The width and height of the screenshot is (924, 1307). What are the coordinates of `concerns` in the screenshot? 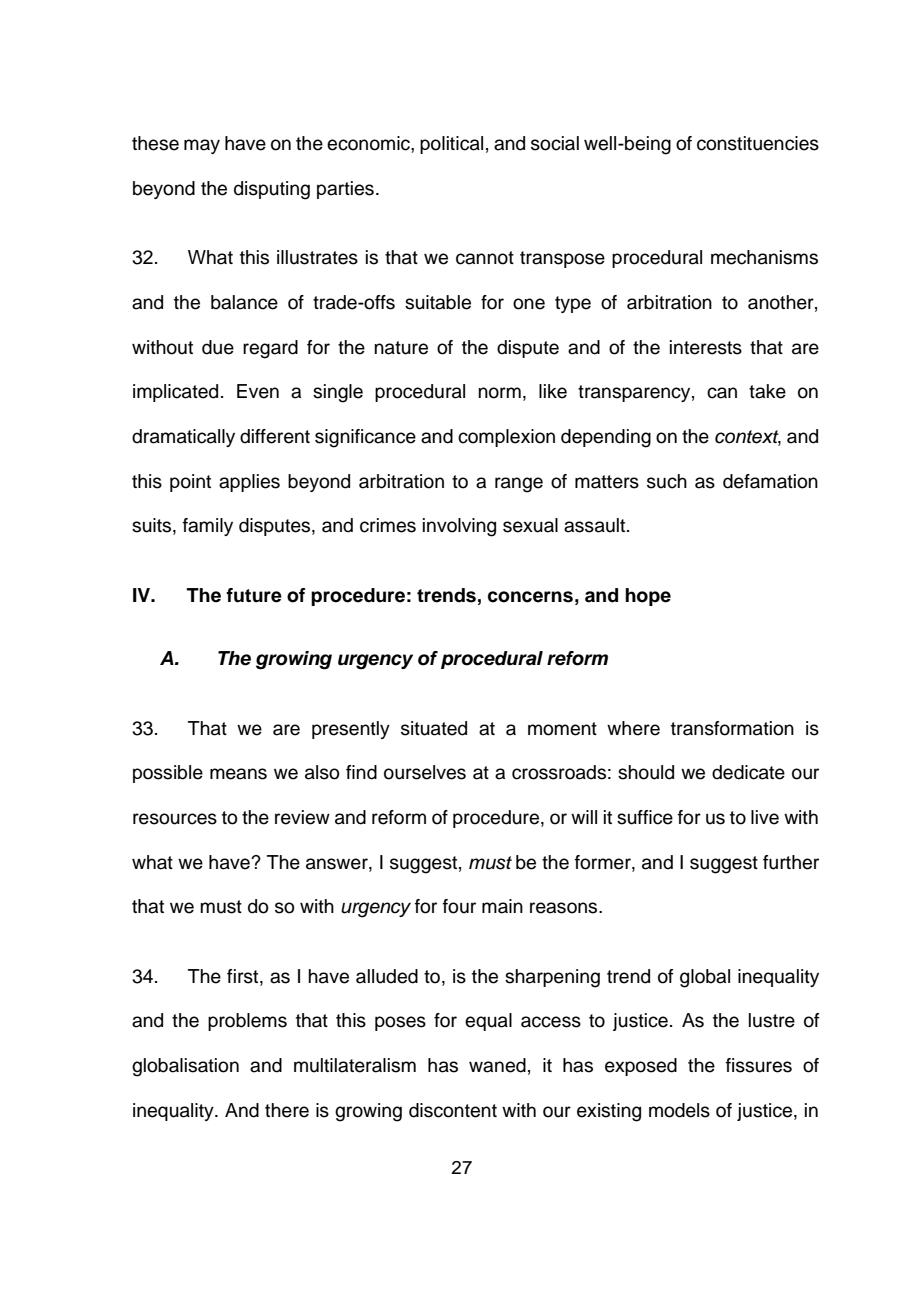 It's located at (530, 597).
